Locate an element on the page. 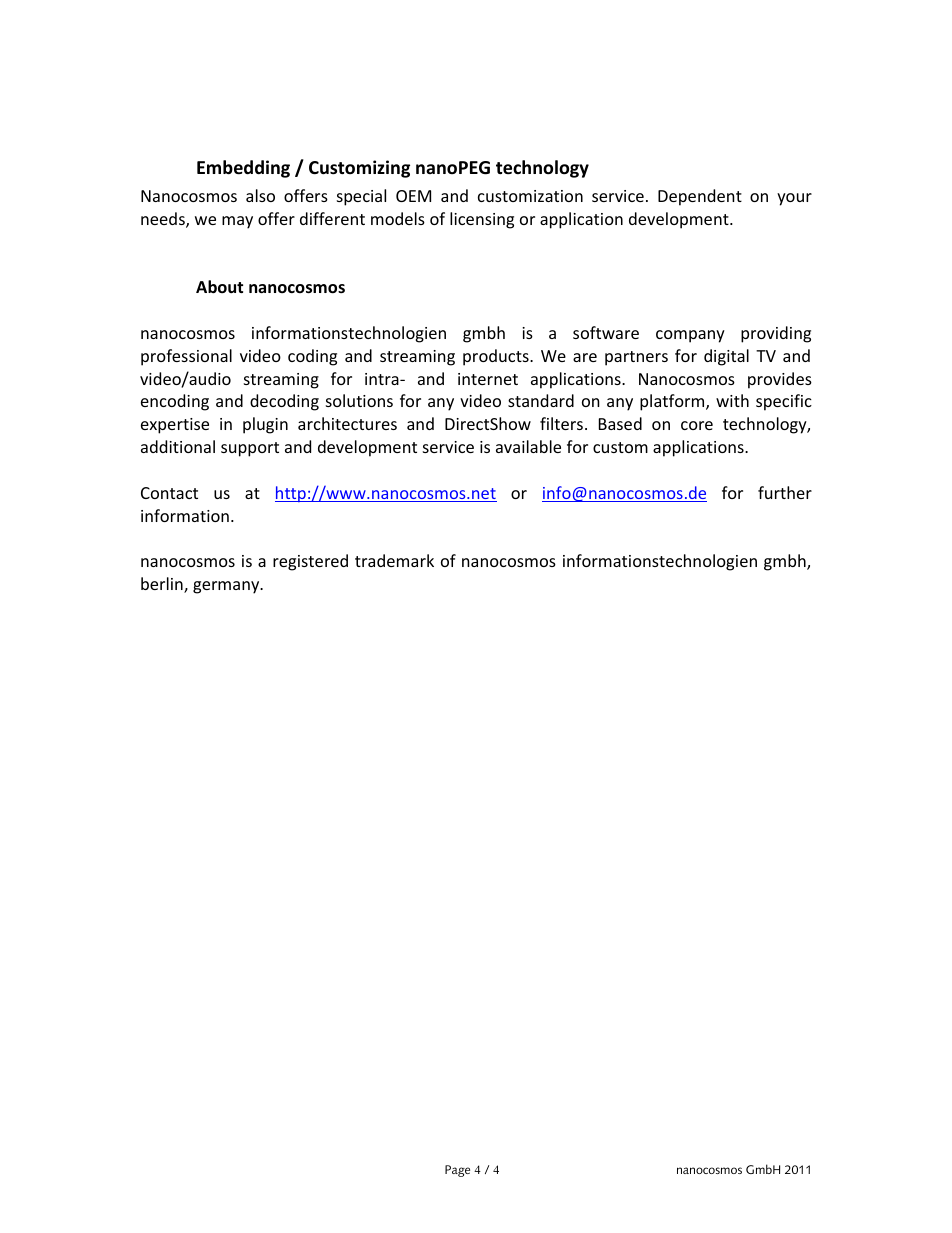 Image resolution: width=952 pixels, height=1233 pixels. Dependent is located at coordinates (700, 197).
